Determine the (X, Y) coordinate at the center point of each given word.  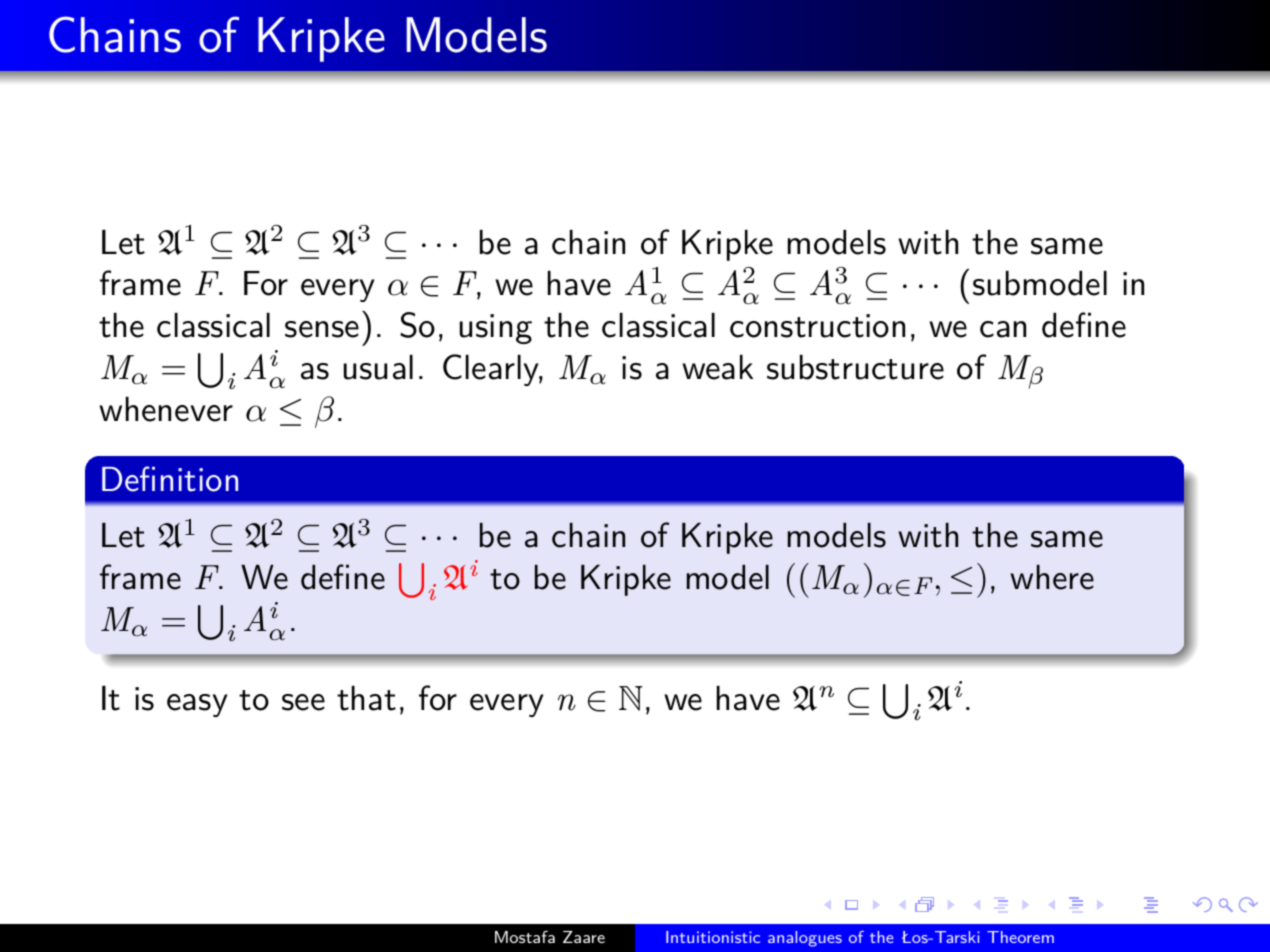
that (366, 698)
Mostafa (525, 936)
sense (322, 329)
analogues (805, 939)
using (496, 329)
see (303, 702)
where (1052, 577)
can (1003, 329)
